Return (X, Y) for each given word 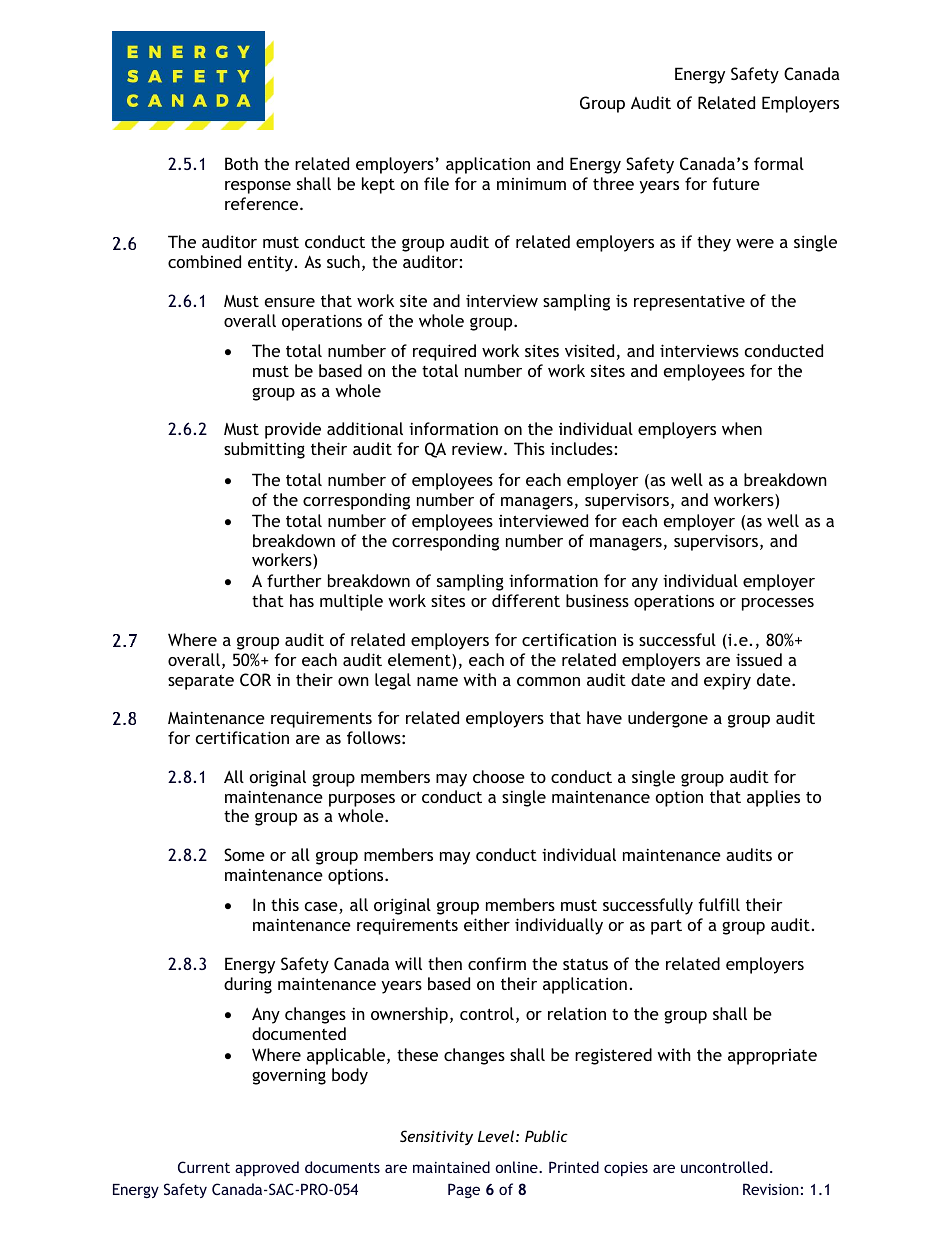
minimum (531, 183)
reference (263, 203)
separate (201, 682)
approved (267, 1168)
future (736, 183)
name (437, 681)
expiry (727, 681)
